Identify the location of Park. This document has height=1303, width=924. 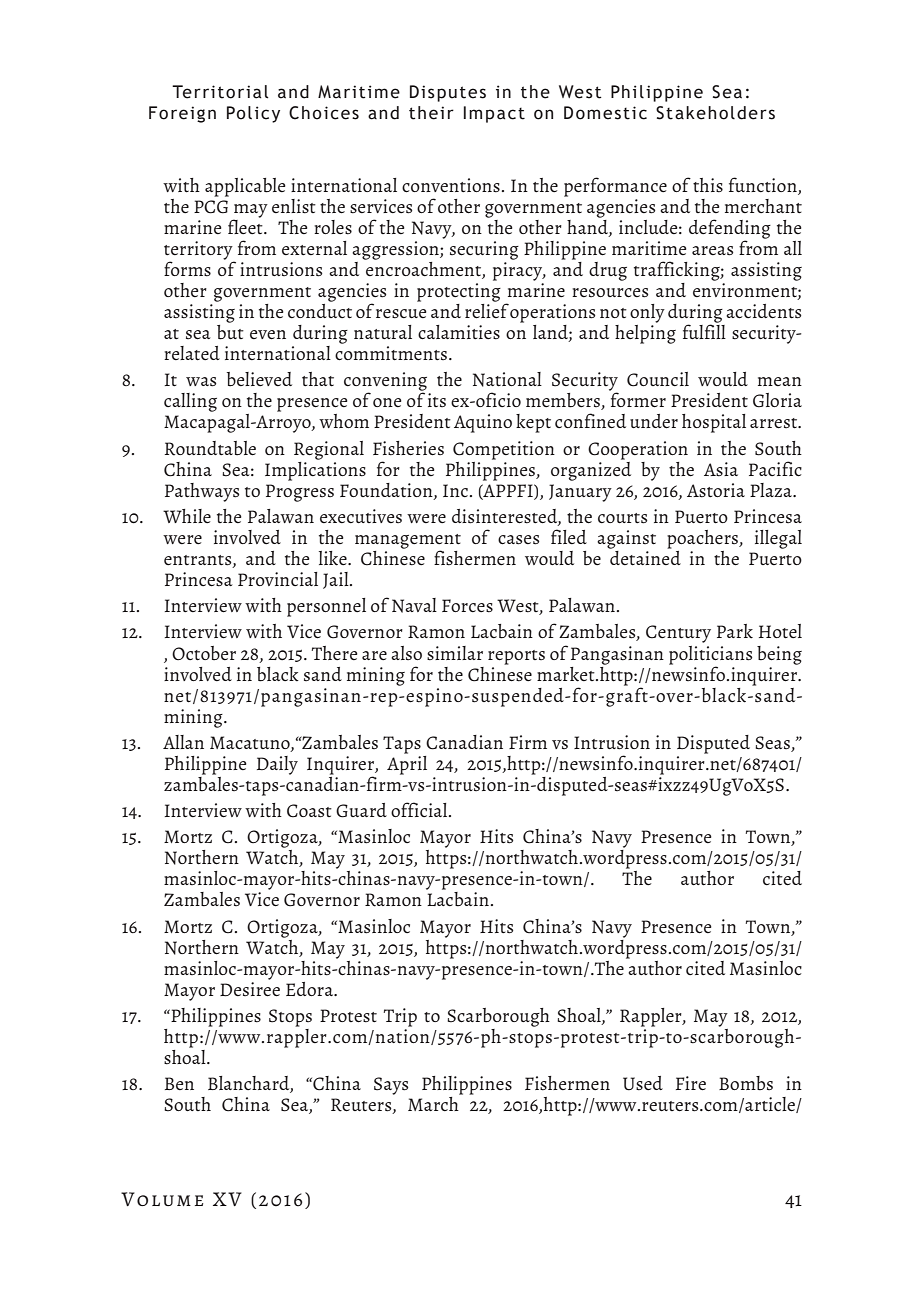
(735, 631).
